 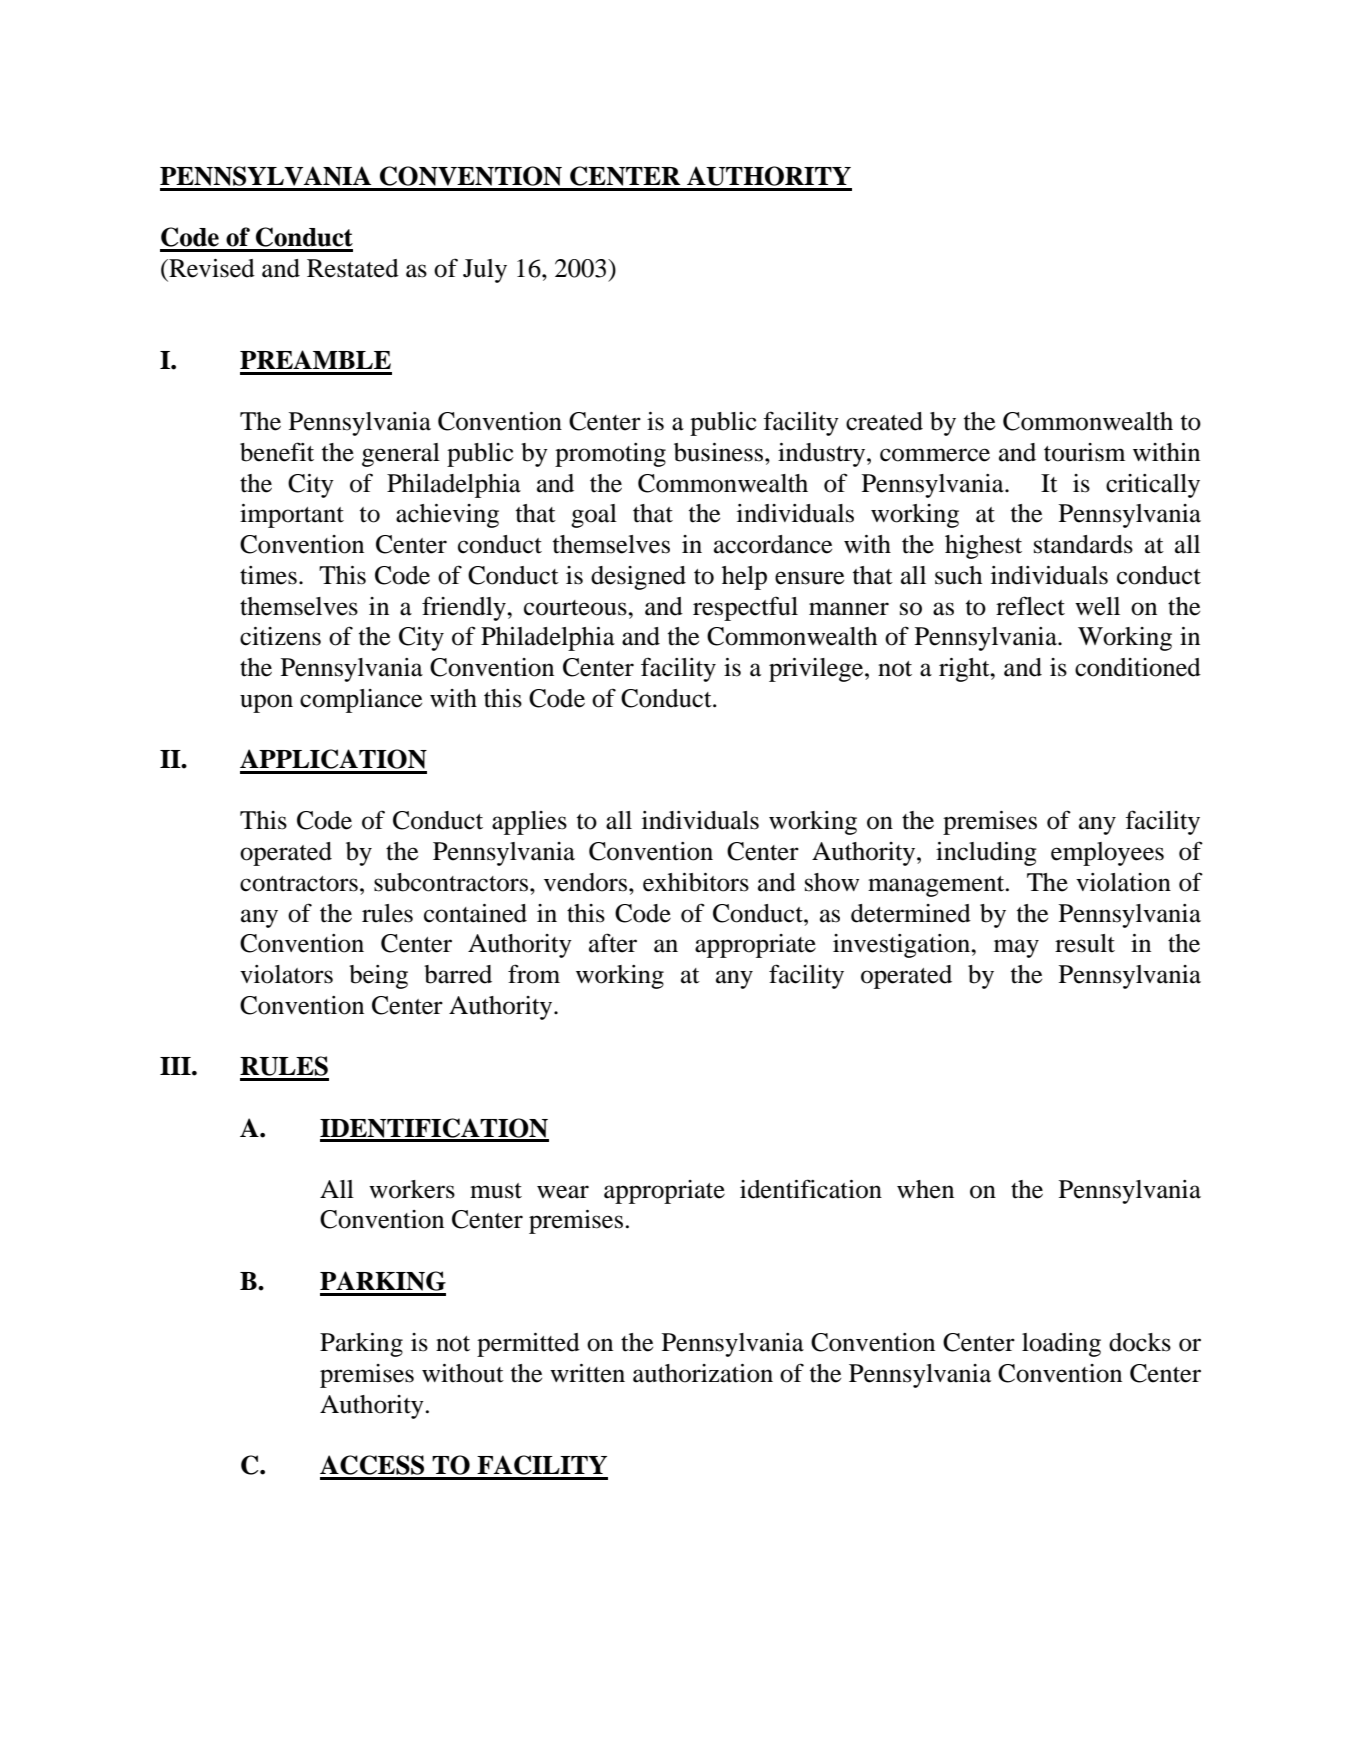 What do you see at coordinates (353, 268) in the screenshot?
I see `Restated` at bounding box center [353, 268].
